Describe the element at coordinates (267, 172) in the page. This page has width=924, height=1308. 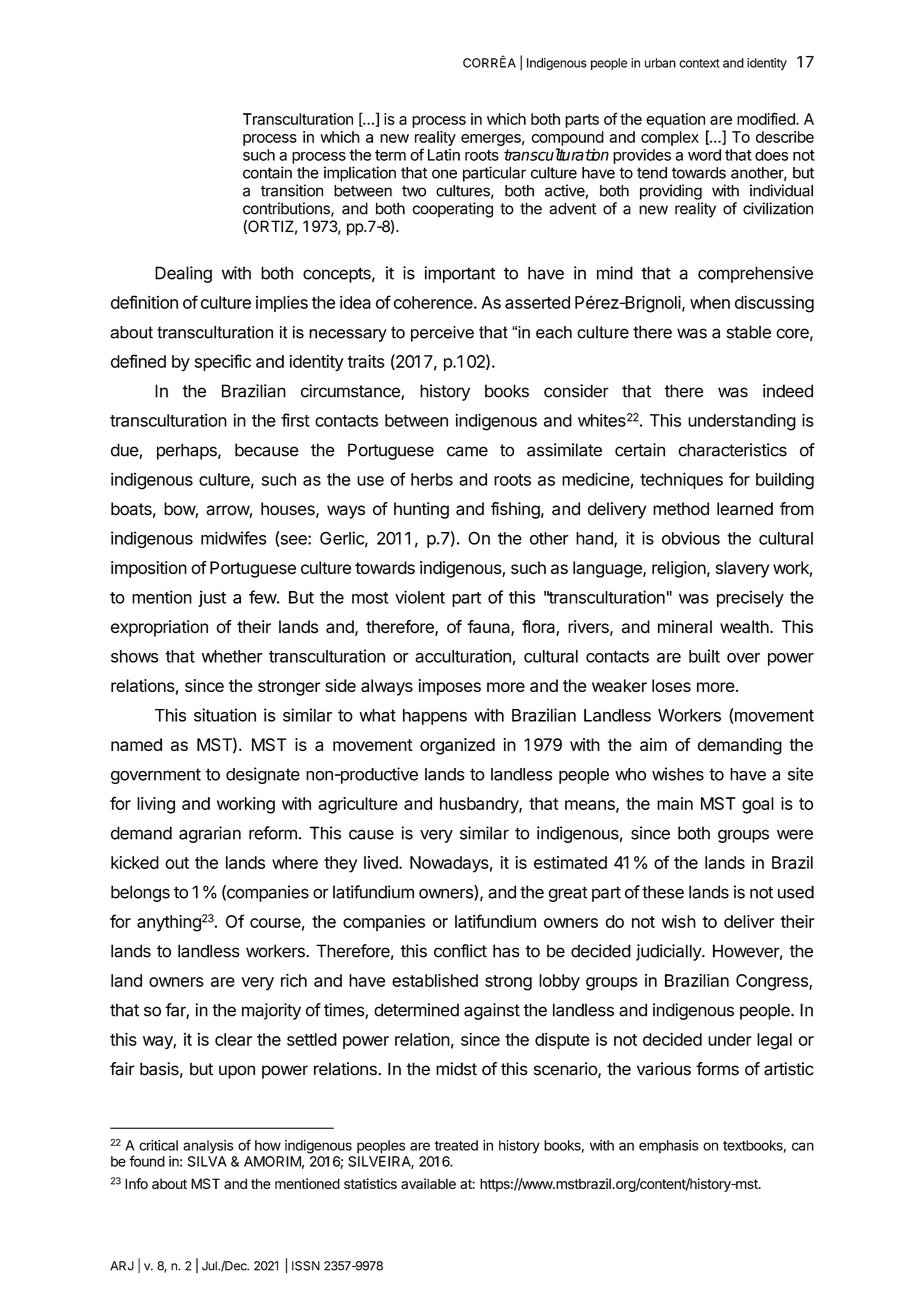
I see `contain` at that location.
